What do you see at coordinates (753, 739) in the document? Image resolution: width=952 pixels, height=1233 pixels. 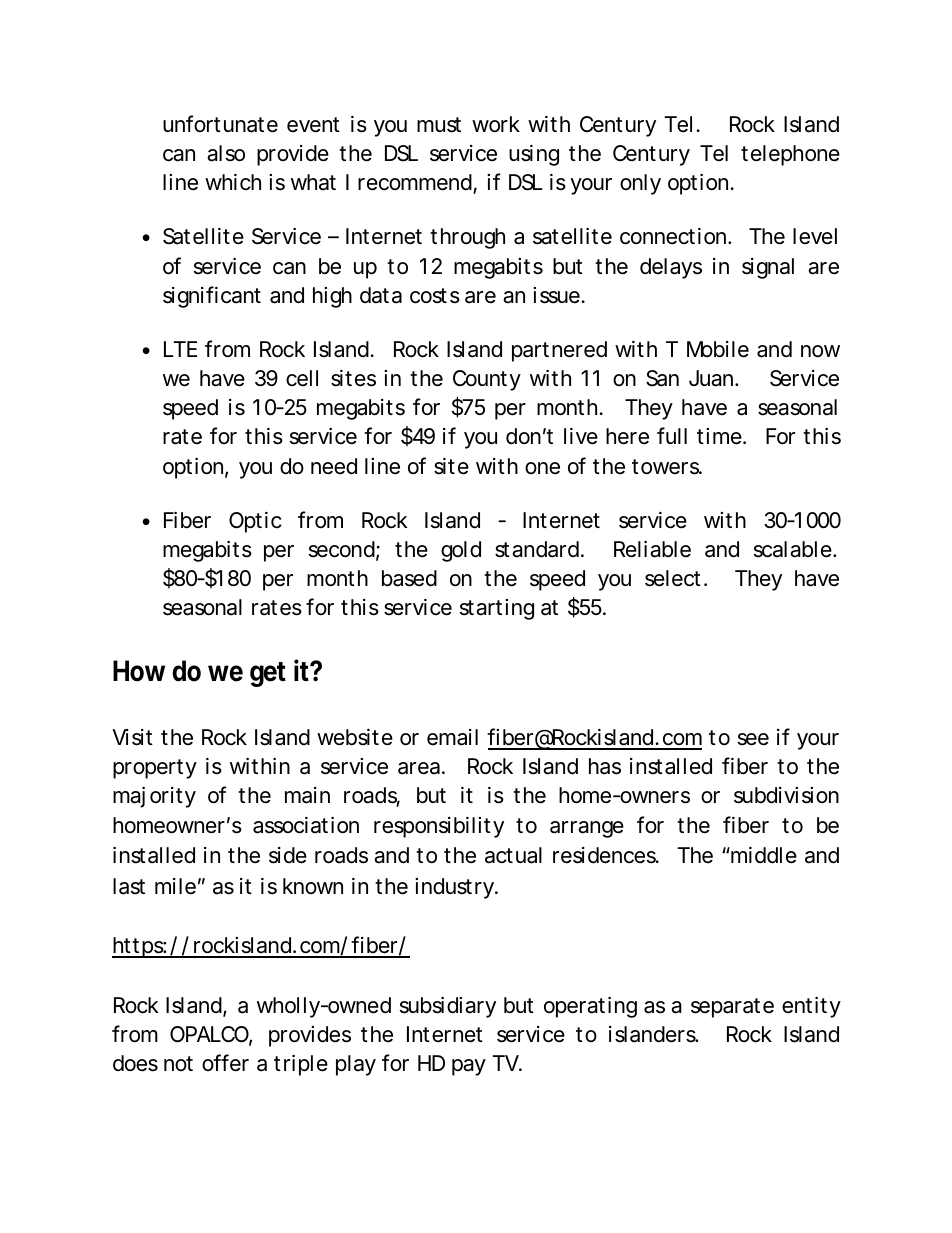 I see `see` at bounding box center [753, 739].
